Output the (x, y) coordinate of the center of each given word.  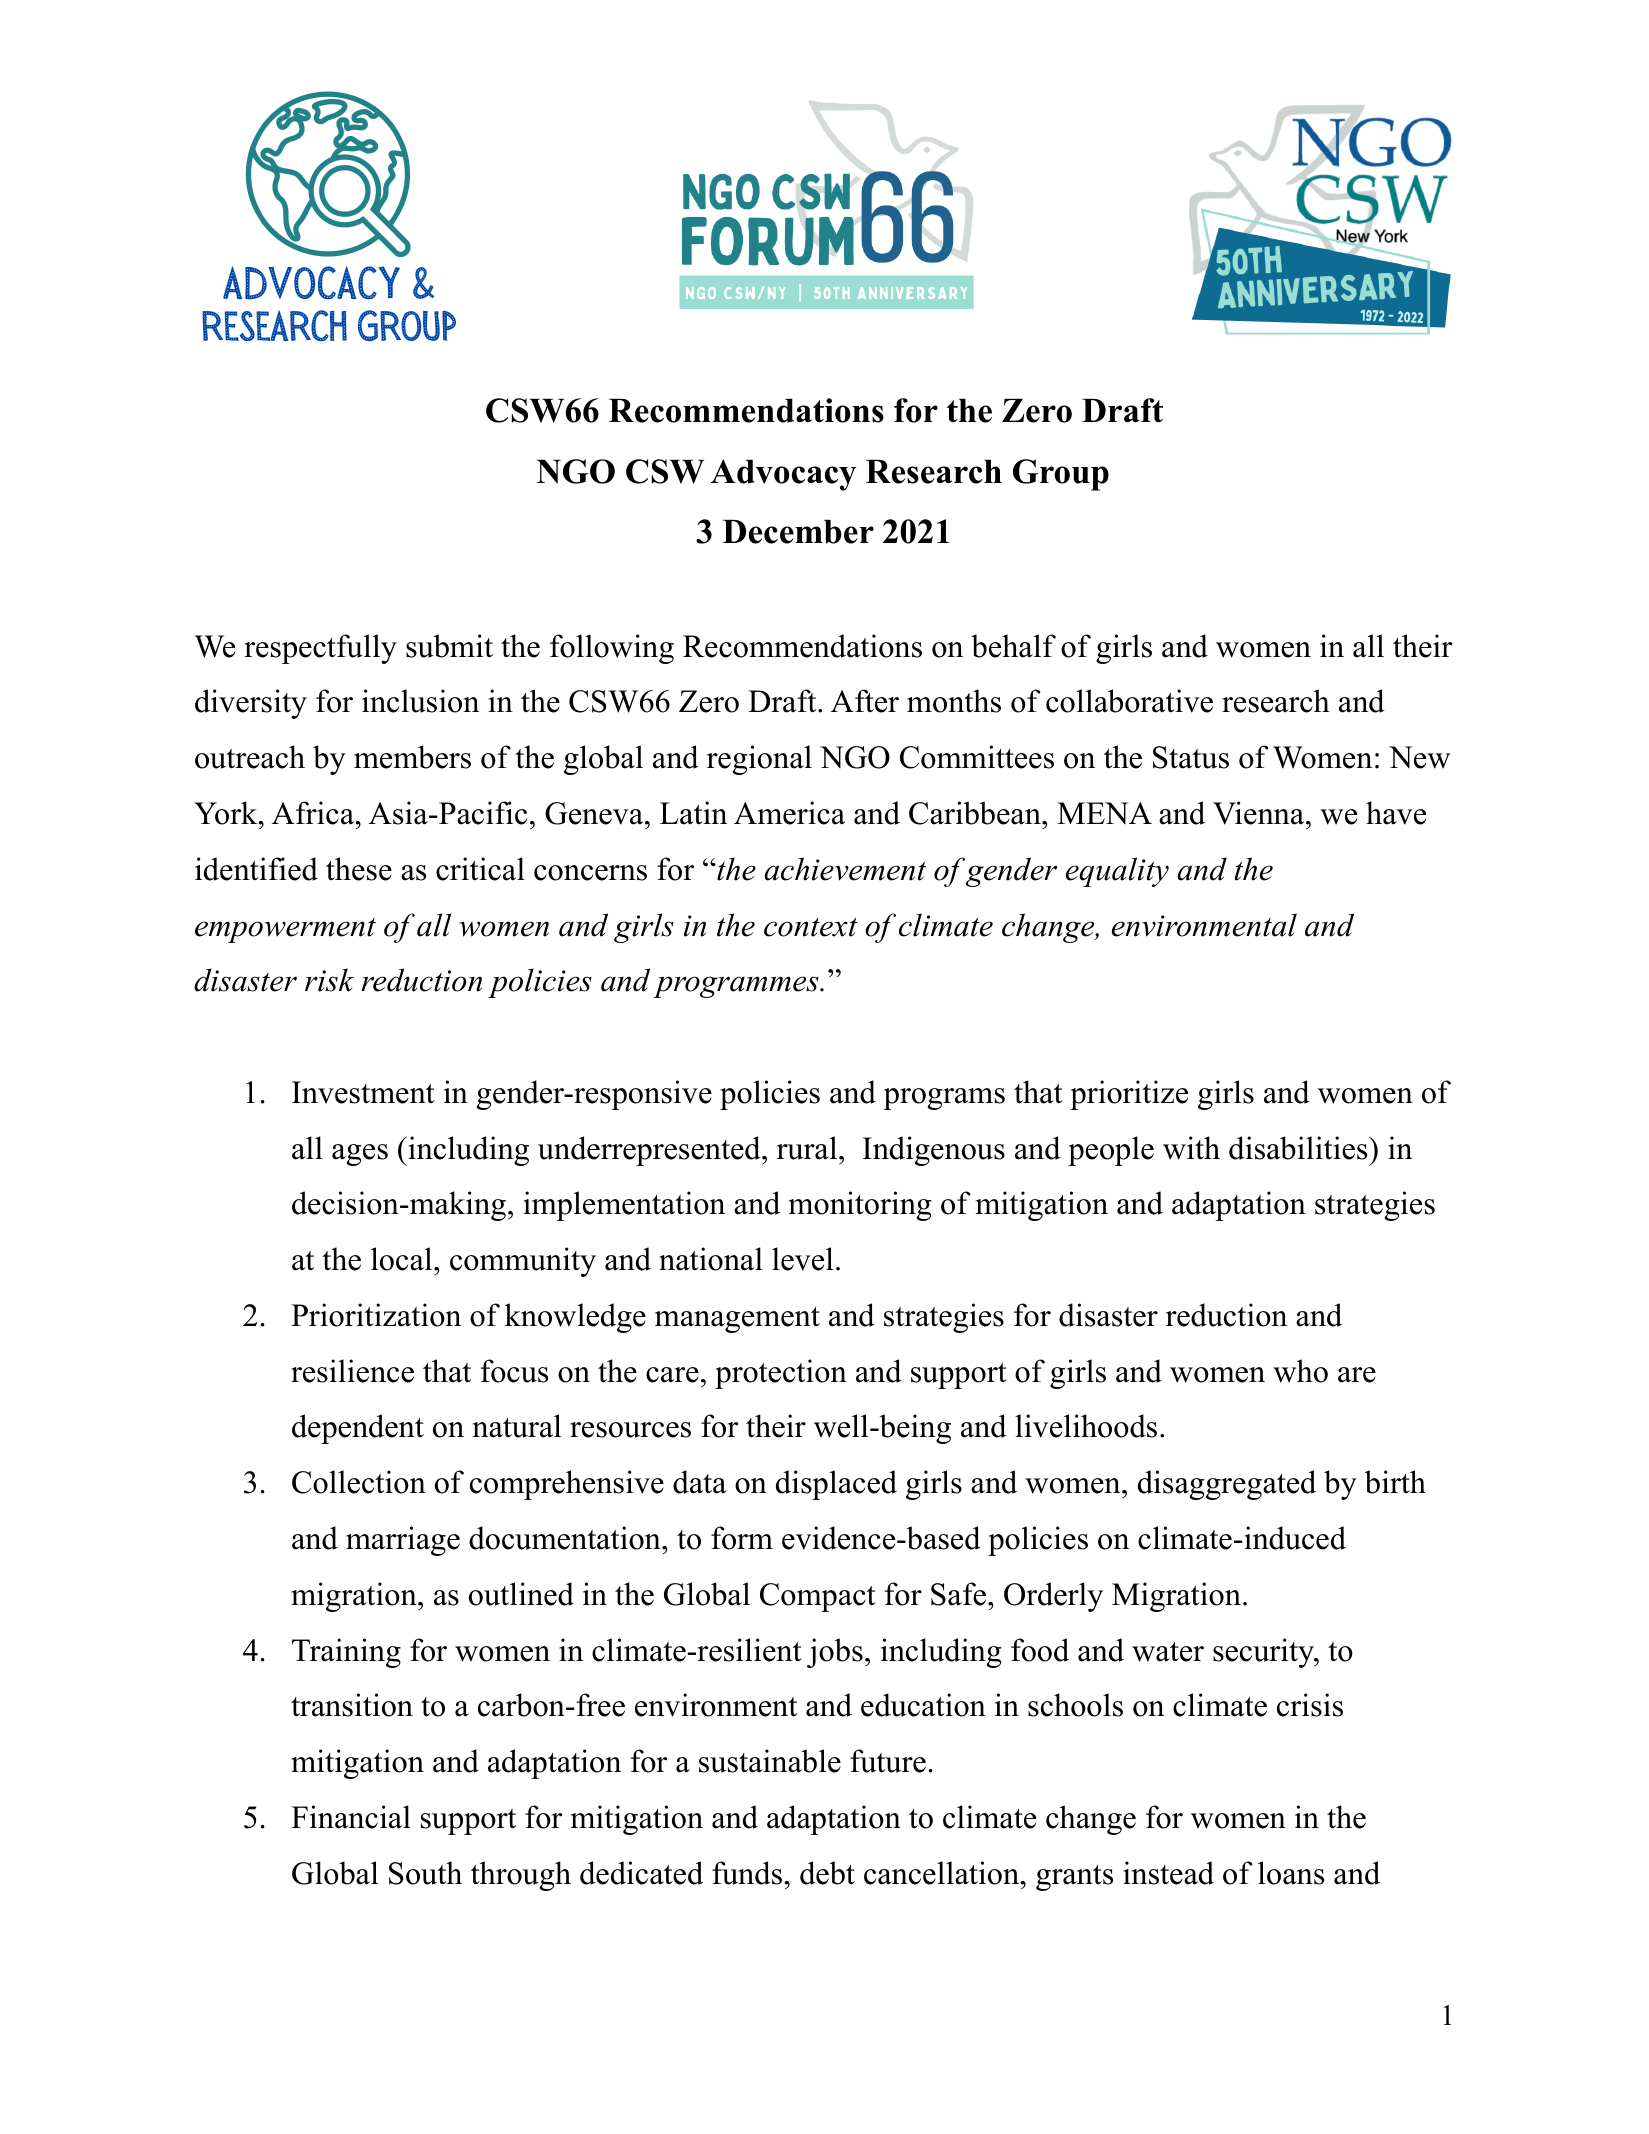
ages (360, 1155)
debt (827, 1873)
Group (1061, 475)
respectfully (320, 649)
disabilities (1298, 1148)
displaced (836, 1485)
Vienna (1260, 813)
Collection (359, 1482)
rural (807, 1148)
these (359, 869)
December (798, 532)
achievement (845, 869)
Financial (351, 1817)
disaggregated (1227, 1485)
